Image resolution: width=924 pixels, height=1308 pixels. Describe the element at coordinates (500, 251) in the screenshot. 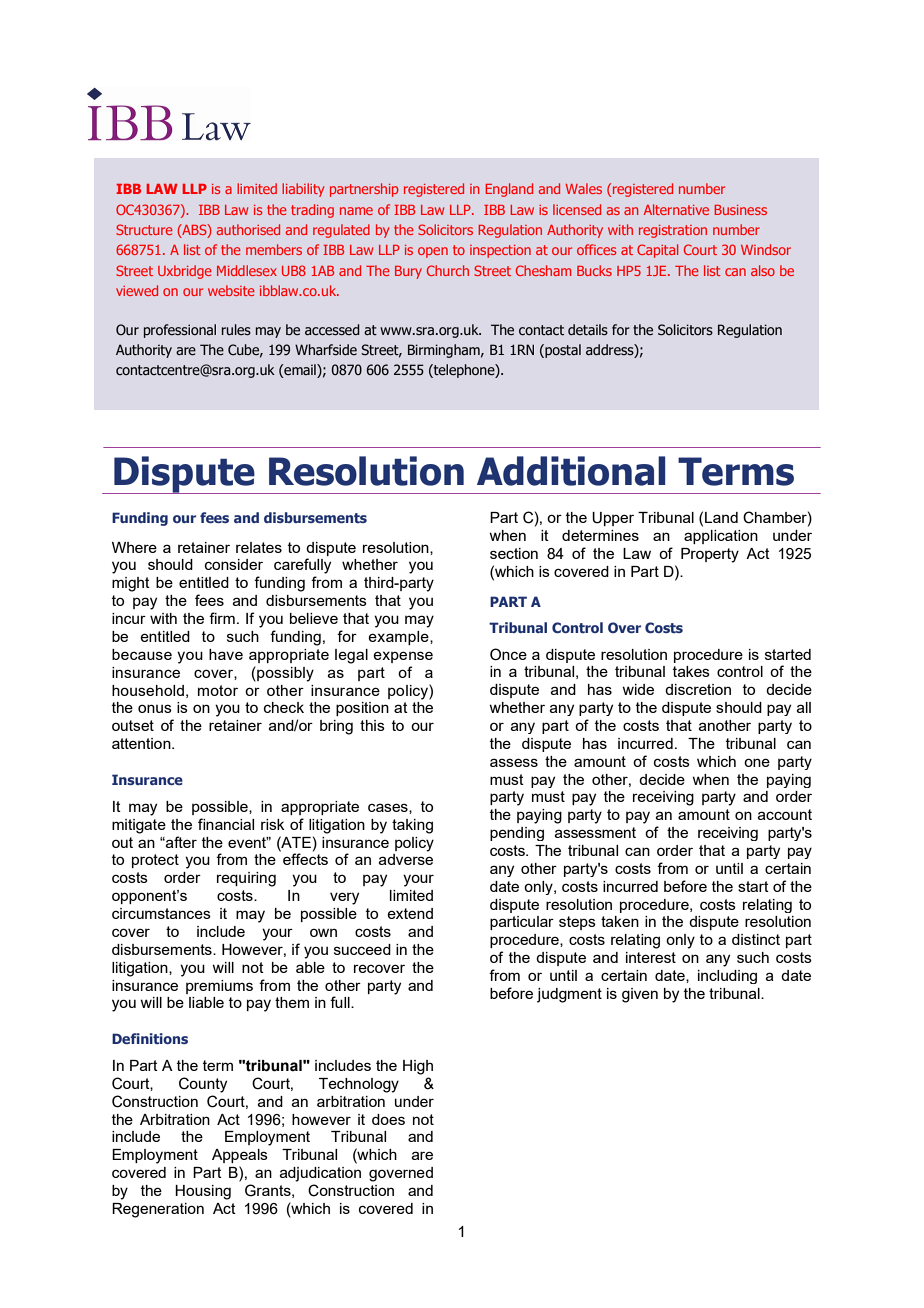

I see `inspection` at that location.
